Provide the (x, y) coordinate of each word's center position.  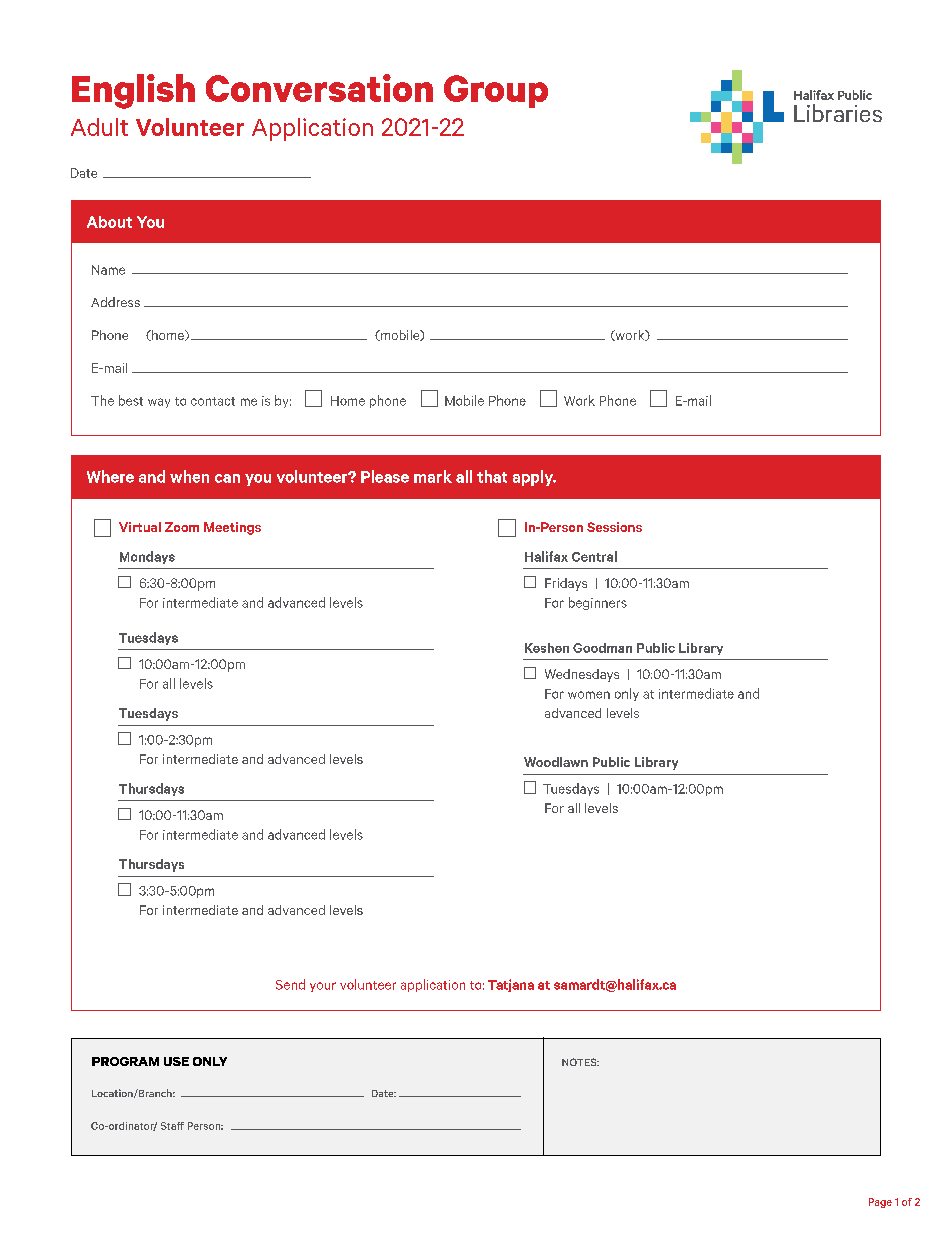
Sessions (614, 527)
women (589, 695)
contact (213, 401)
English (133, 91)
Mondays (147, 557)
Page (880, 1203)
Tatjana (511, 985)
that (492, 476)
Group (496, 91)
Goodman (602, 648)
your (323, 987)
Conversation (319, 88)
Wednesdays (582, 675)
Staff (172, 1126)
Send (290, 984)
